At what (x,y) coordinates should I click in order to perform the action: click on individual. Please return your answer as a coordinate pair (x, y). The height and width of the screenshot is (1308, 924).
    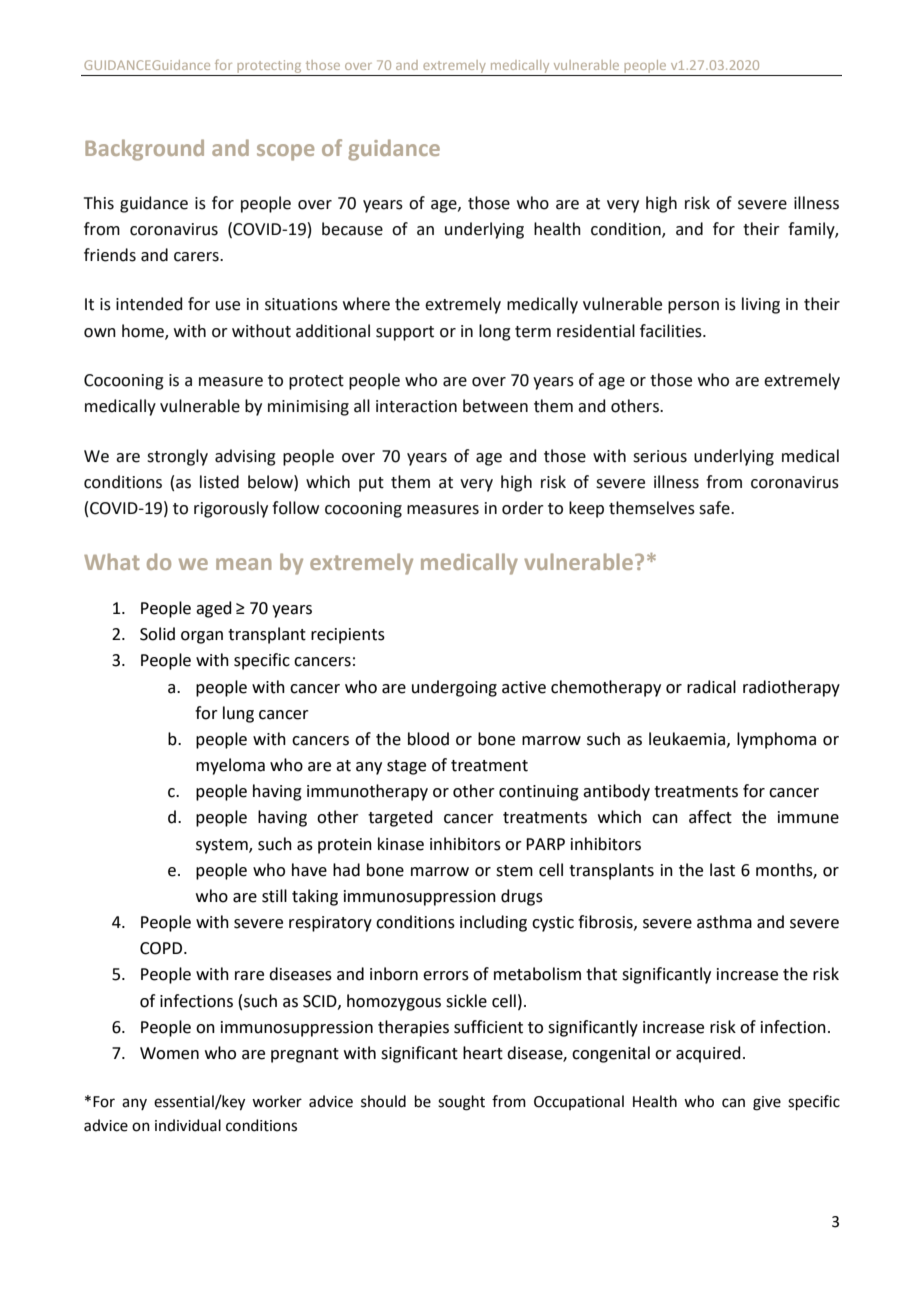
    Looking at the image, I should click on (188, 1125).
